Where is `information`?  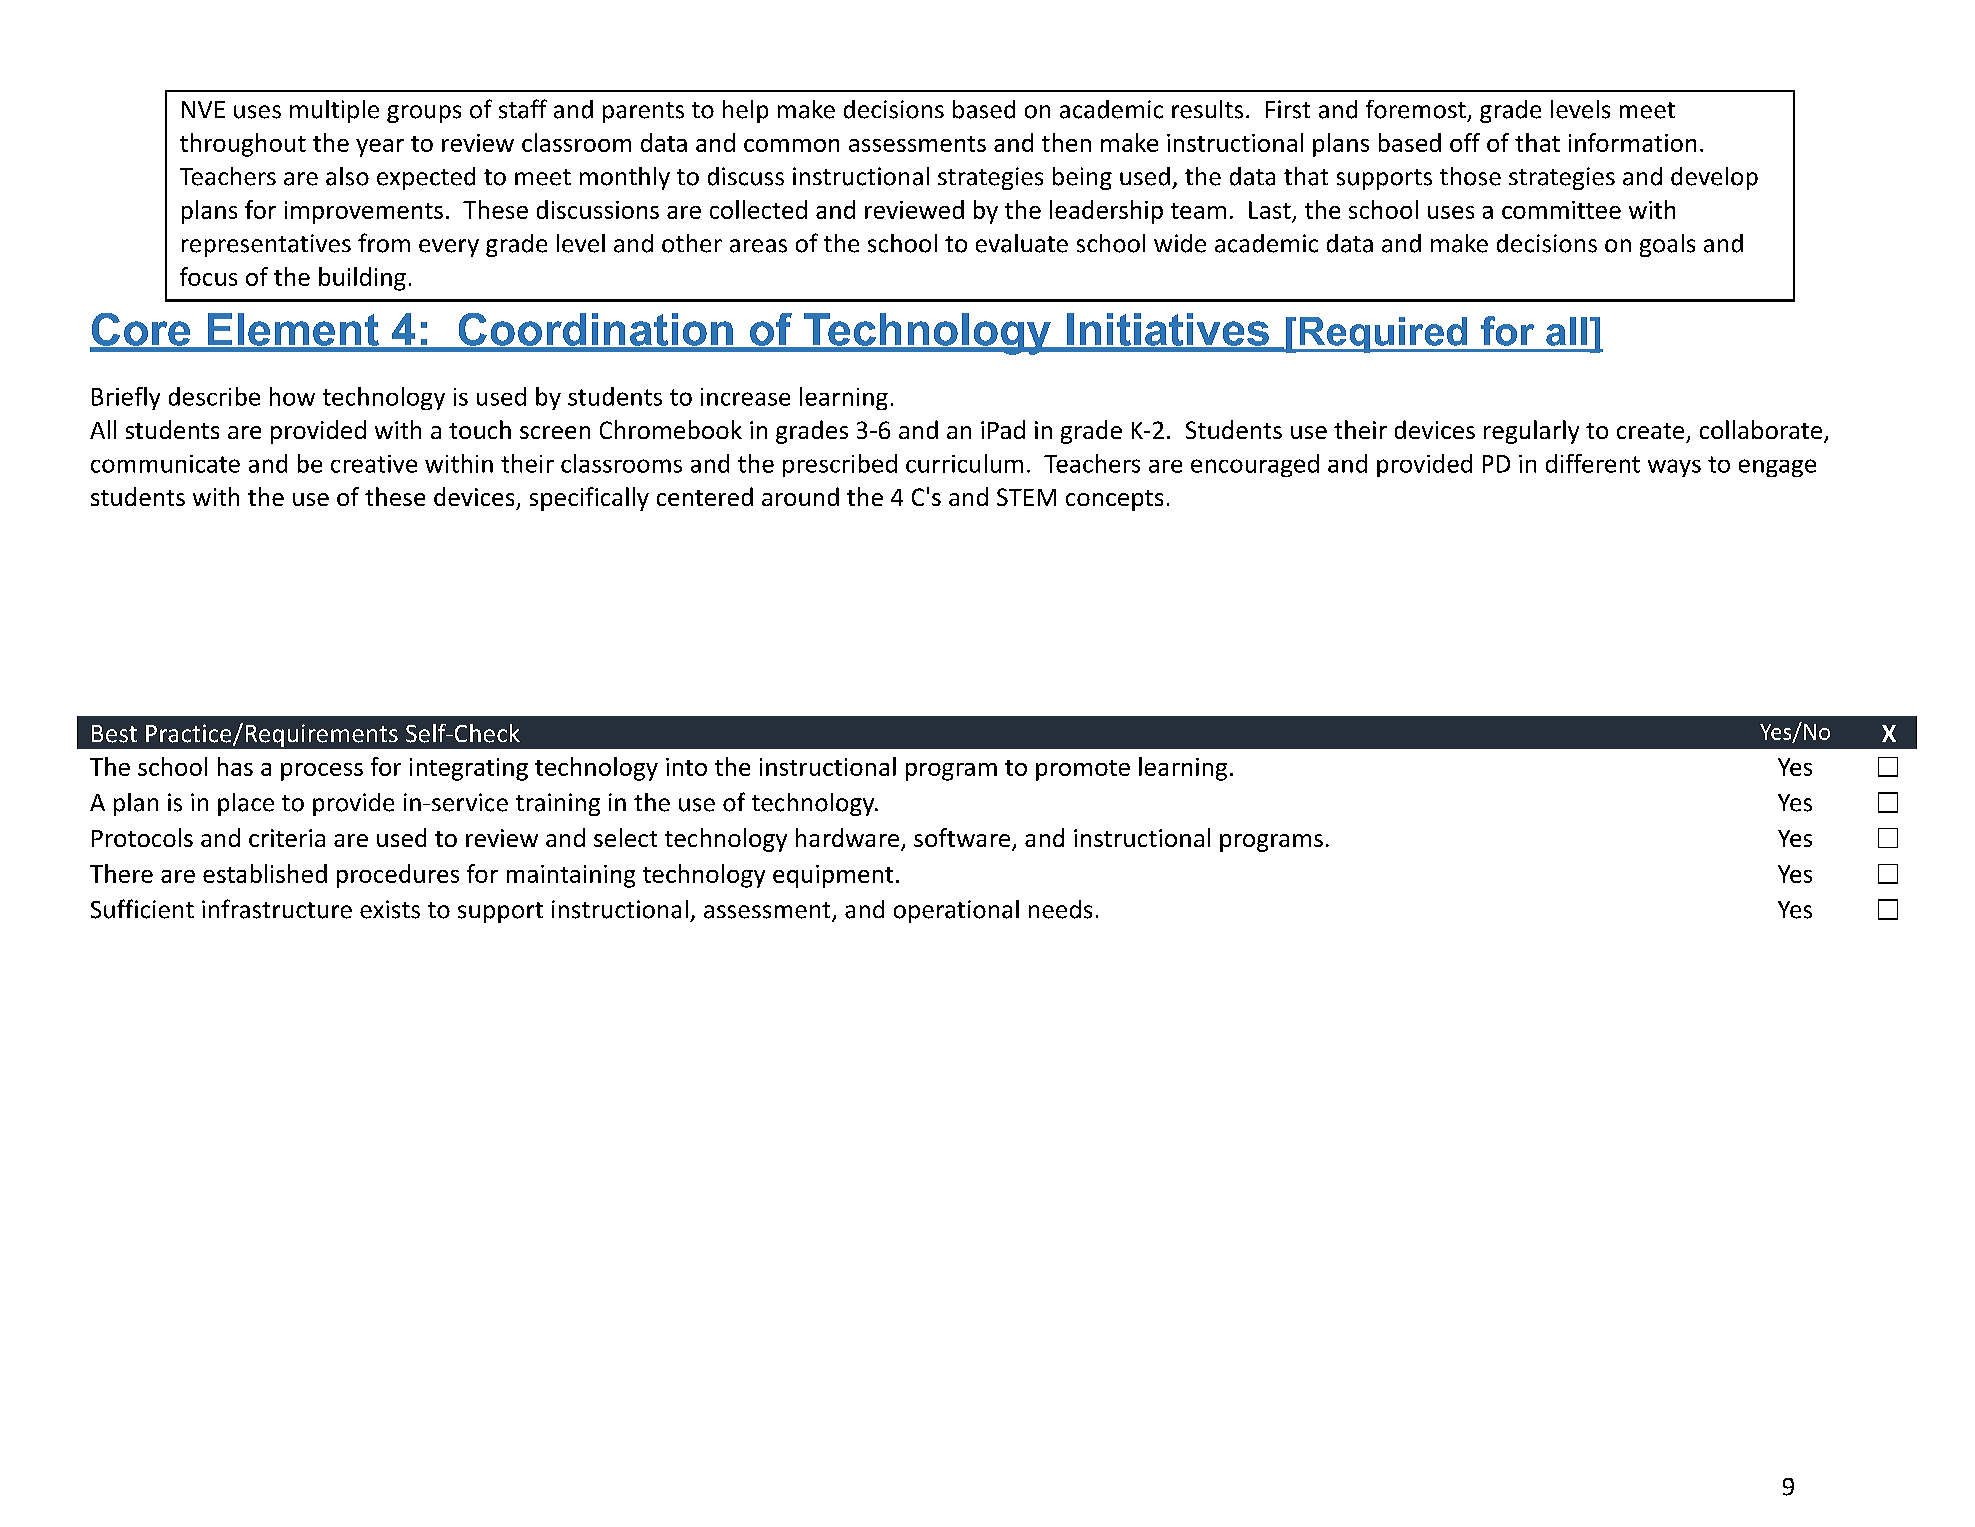 information is located at coordinates (1632, 142).
